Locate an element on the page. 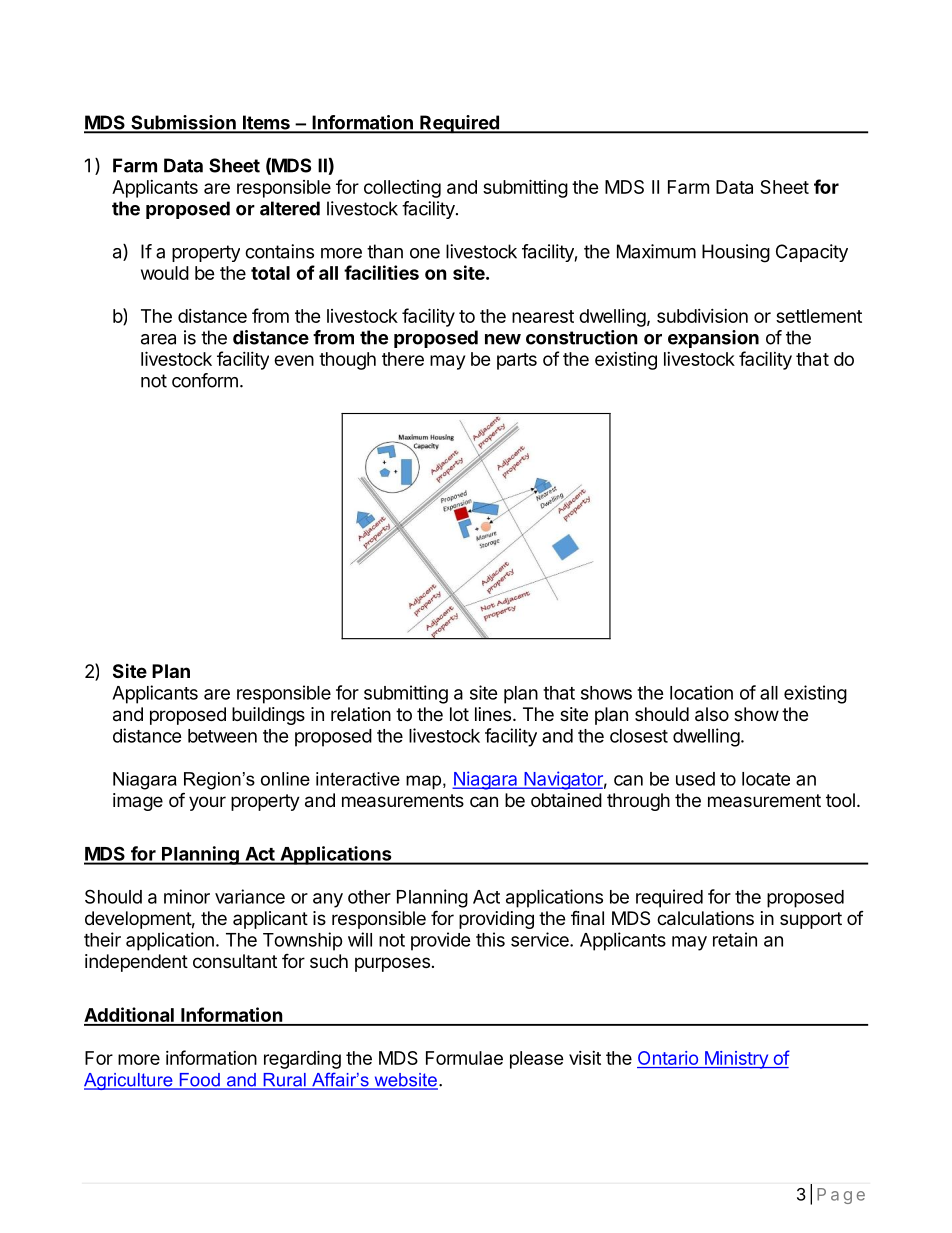 This page has height=1233, width=952. calculations is located at coordinates (705, 918).
